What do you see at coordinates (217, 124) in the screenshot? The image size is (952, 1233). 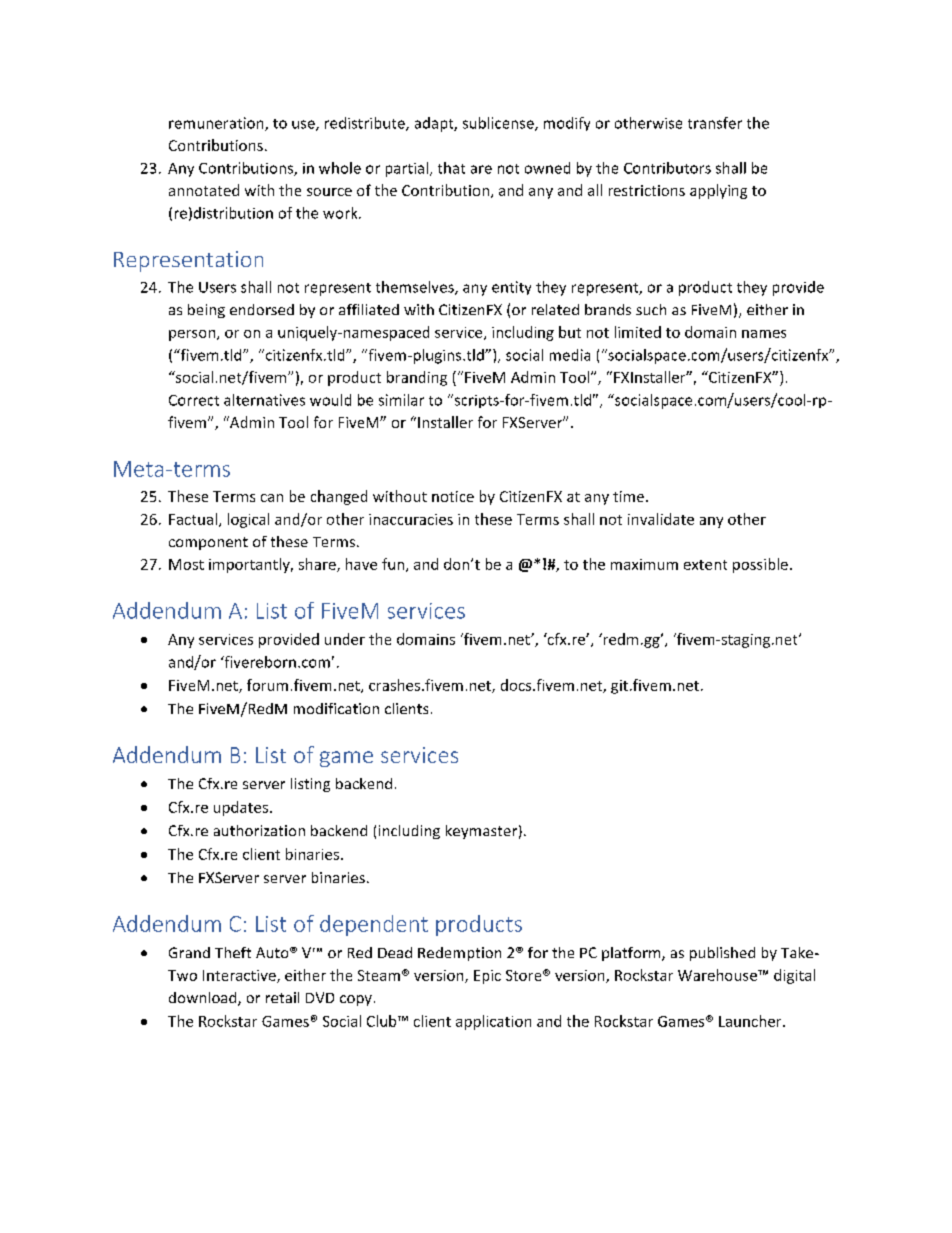 I see `remuneration` at bounding box center [217, 124].
